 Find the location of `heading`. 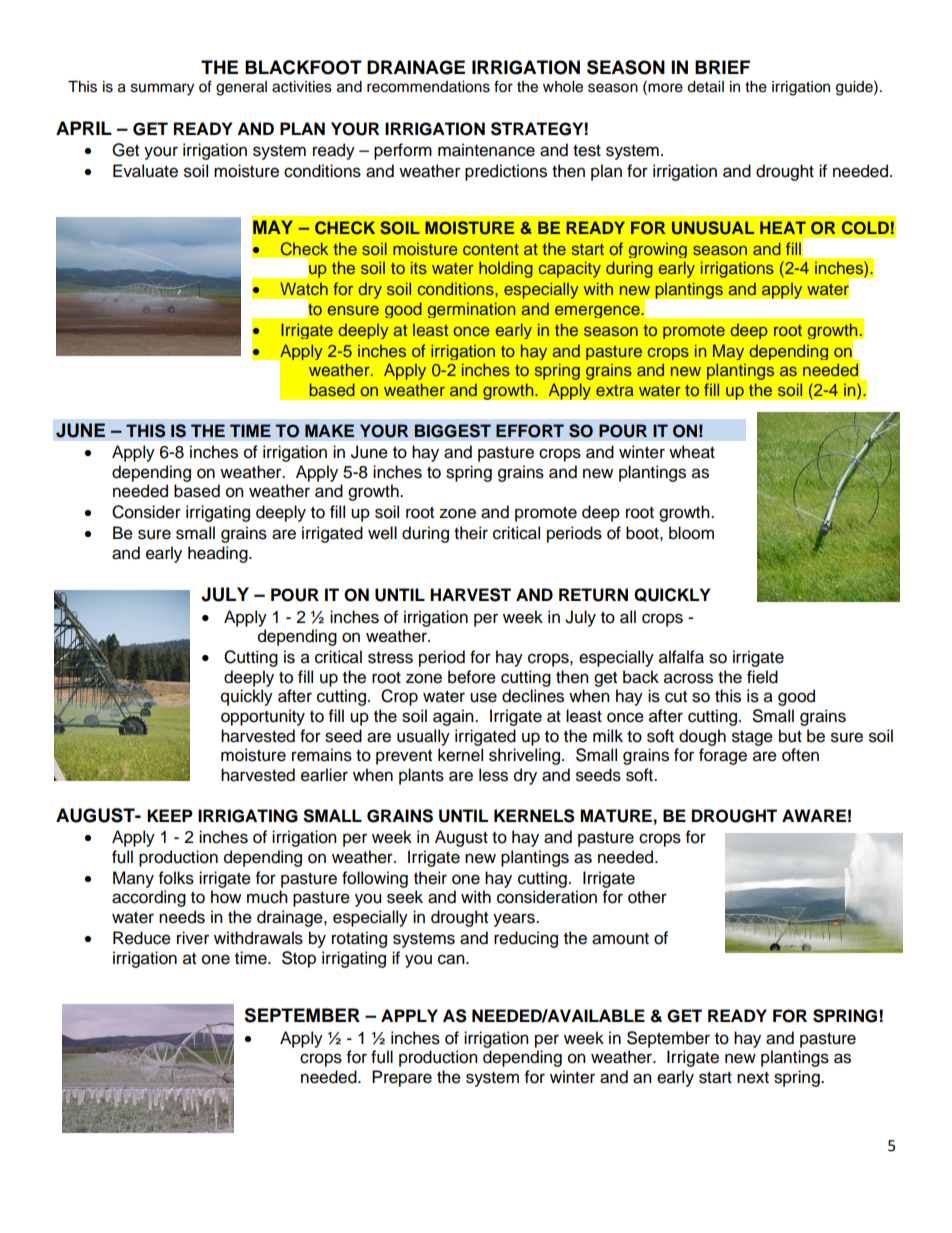

heading is located at coordinates (219, 554).
